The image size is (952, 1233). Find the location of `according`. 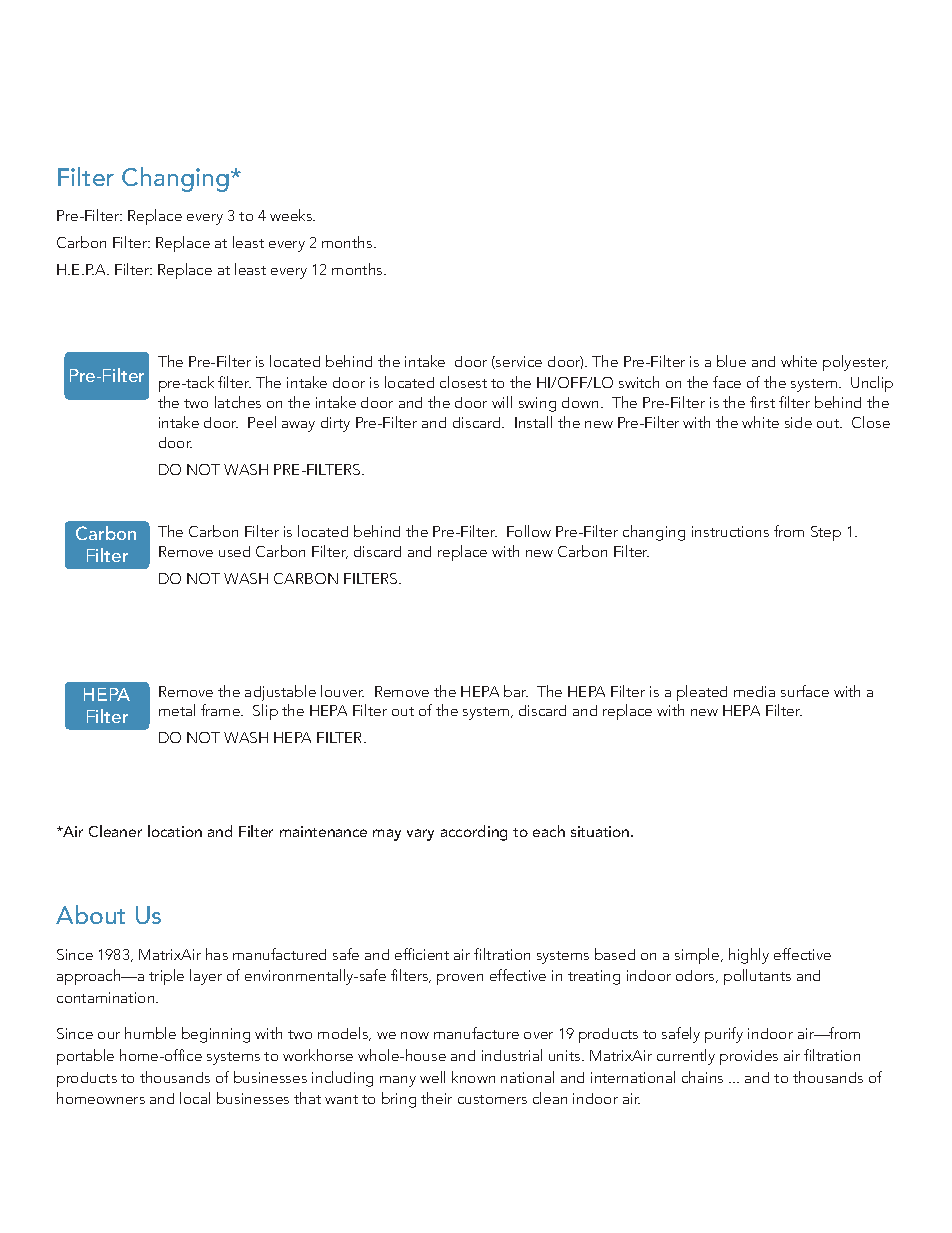

according is located at coordinates (474, 833).
